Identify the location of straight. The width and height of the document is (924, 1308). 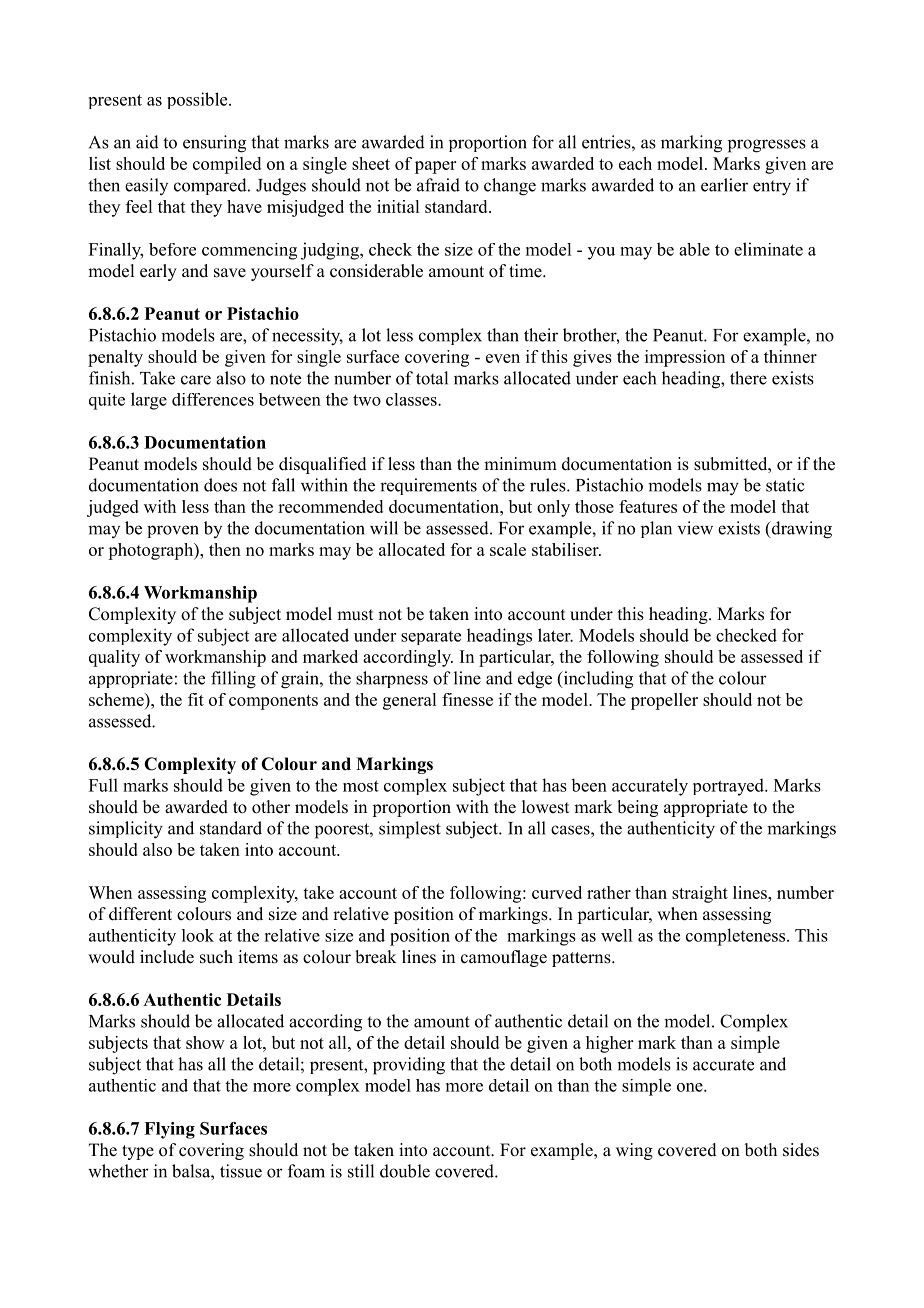
(700, 894).
